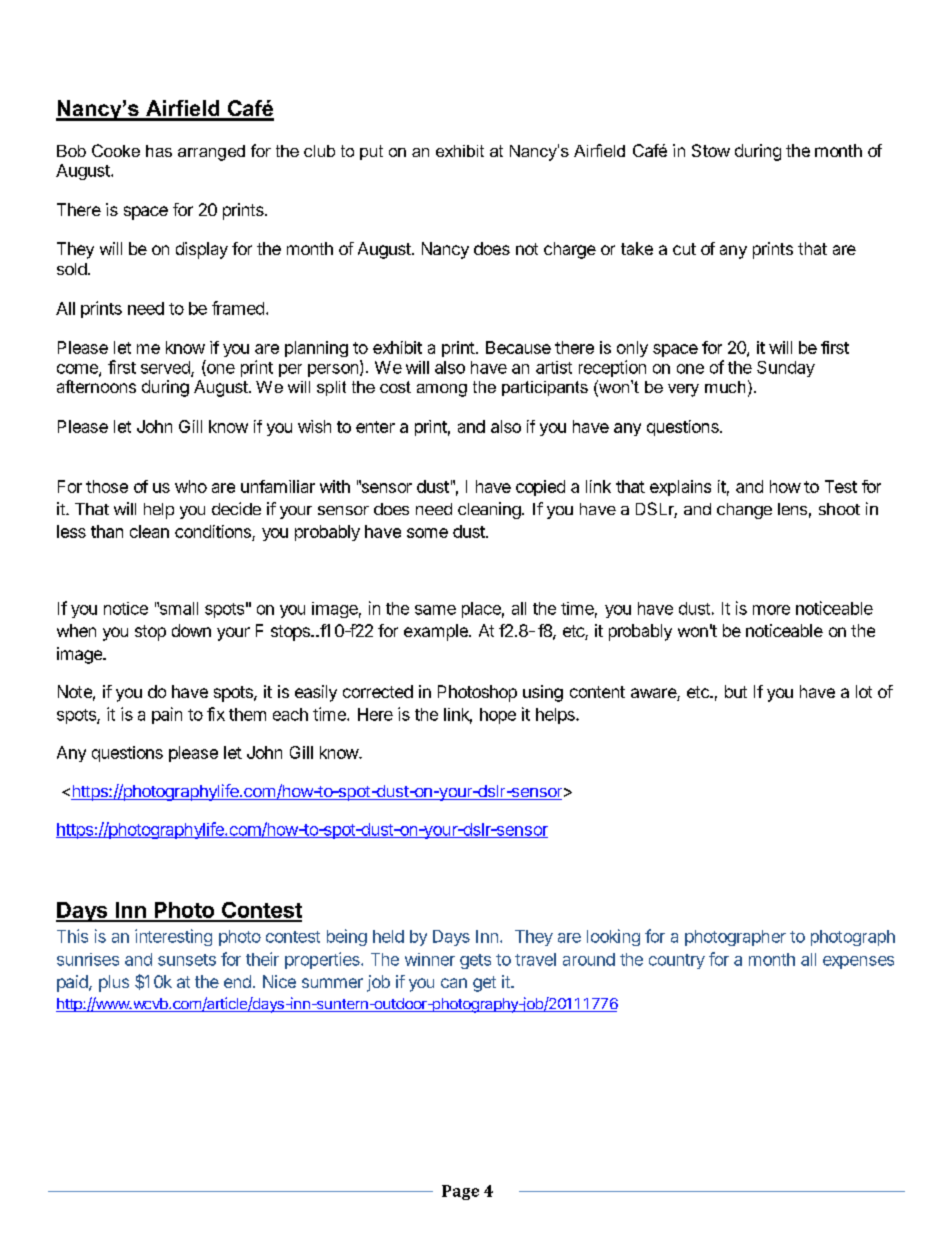 The image size is (952, 1233). What do you see at coordinates (371, 152) in the image?
I see `put` at bounding box center [371, 152].
